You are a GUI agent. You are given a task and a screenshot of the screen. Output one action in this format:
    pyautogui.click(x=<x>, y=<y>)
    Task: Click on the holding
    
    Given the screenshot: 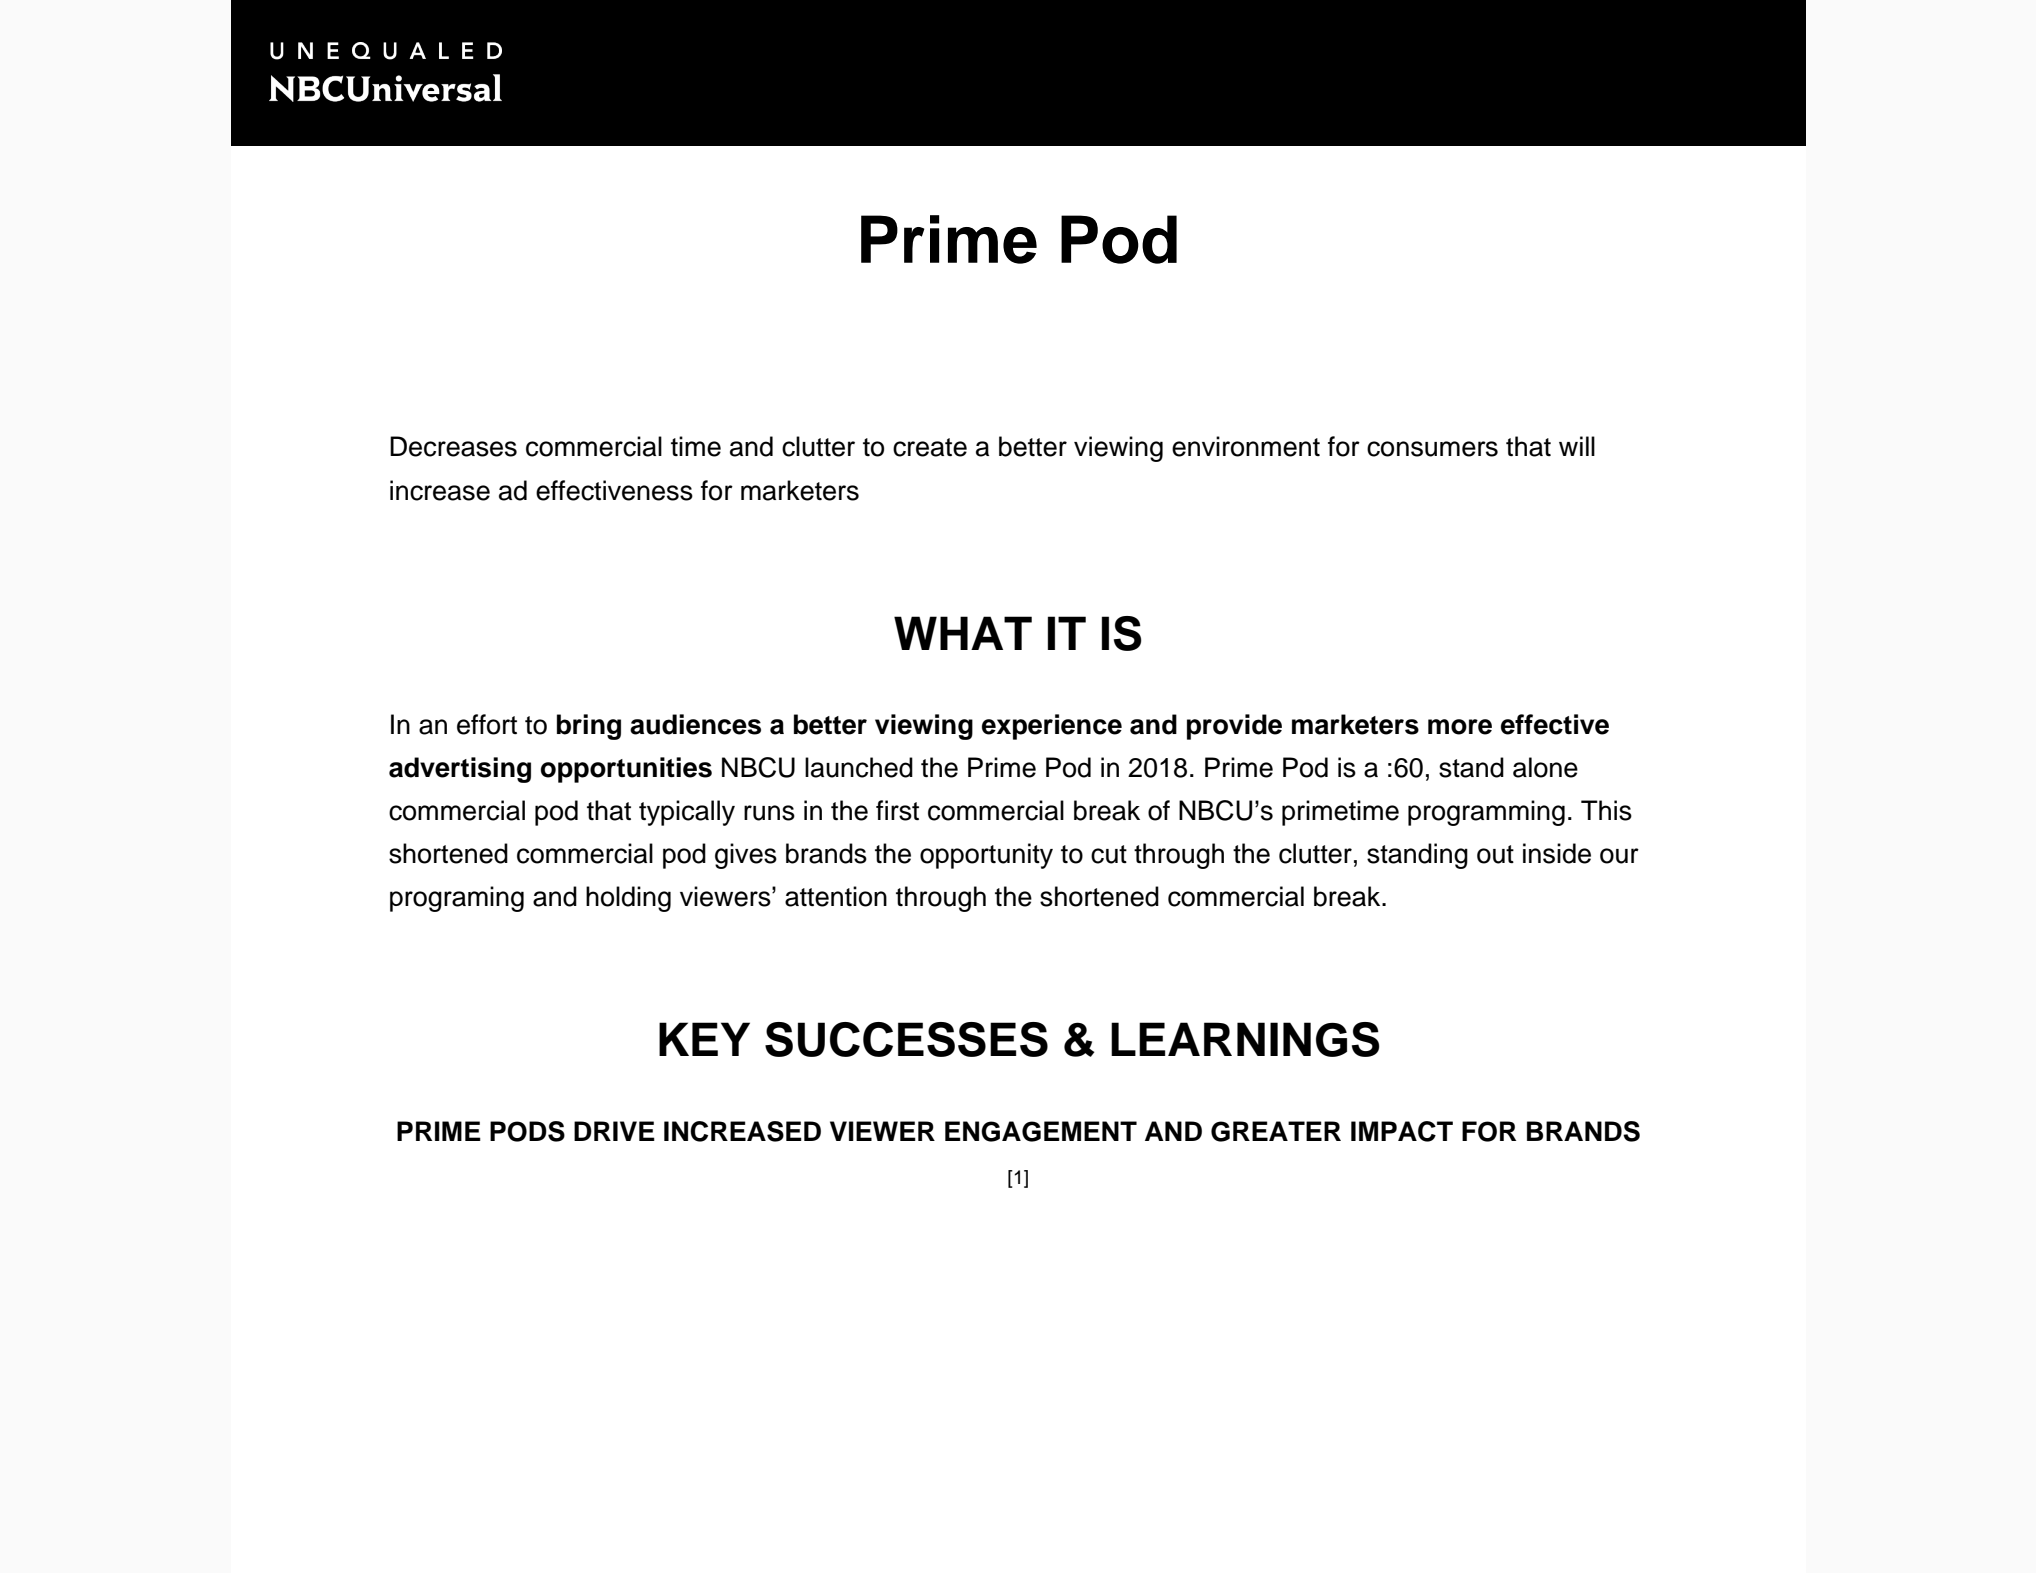 What is the action you would take?
    pyautogui.click(x=628, y=899)
